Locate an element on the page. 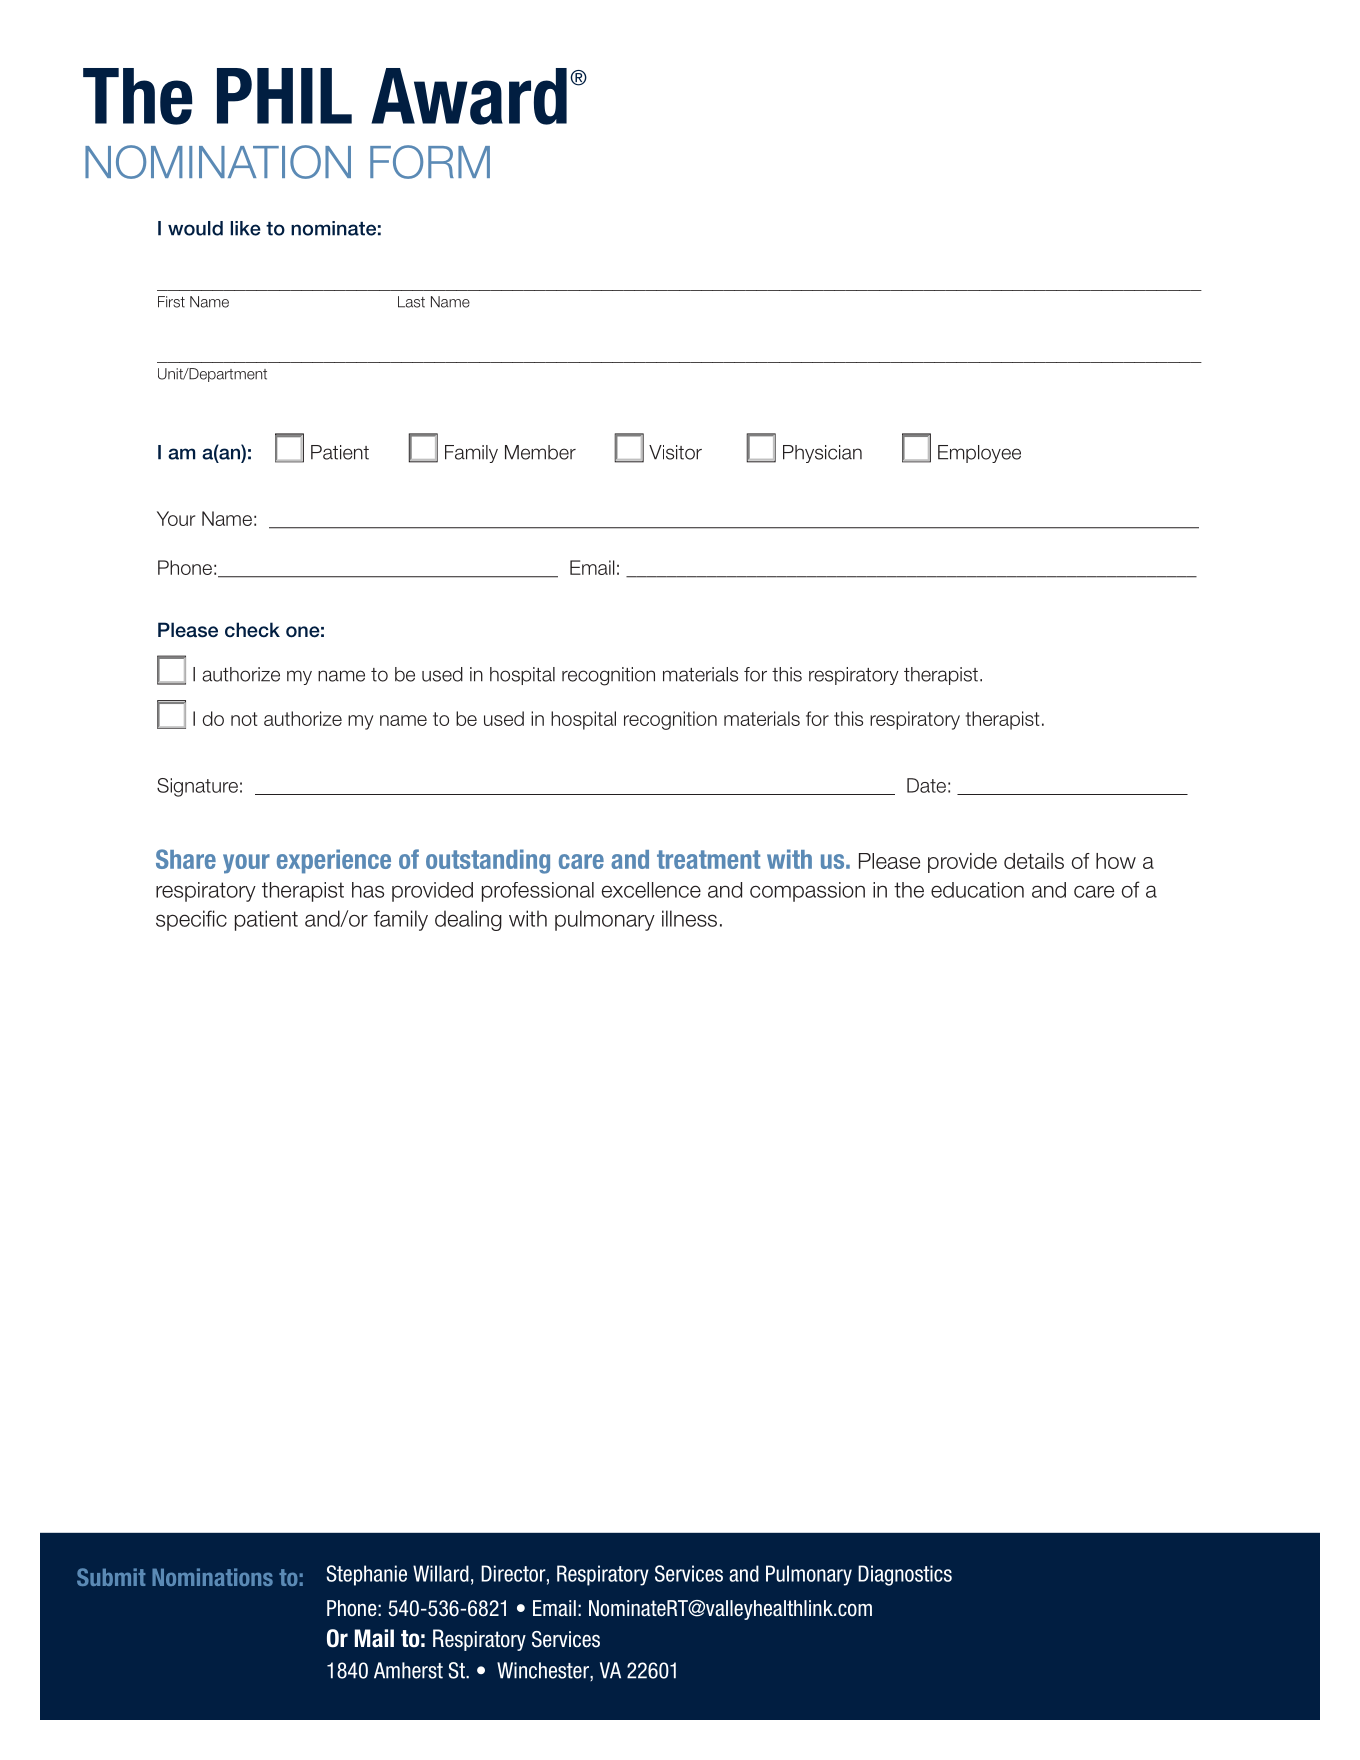  Share is located at coordinates (186, 859).
